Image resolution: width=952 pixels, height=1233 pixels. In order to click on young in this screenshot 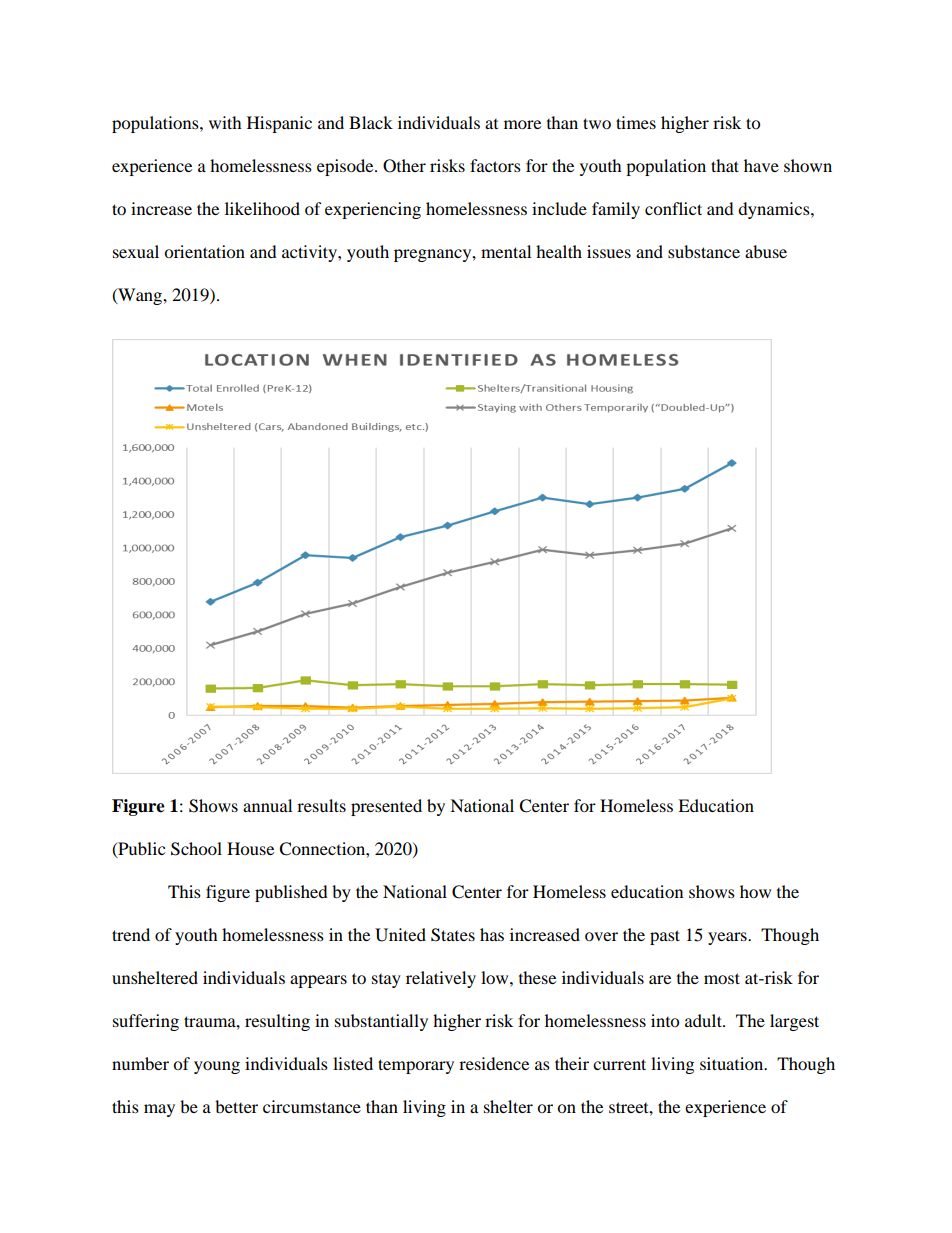, I will do `click(217, 1067)`.
